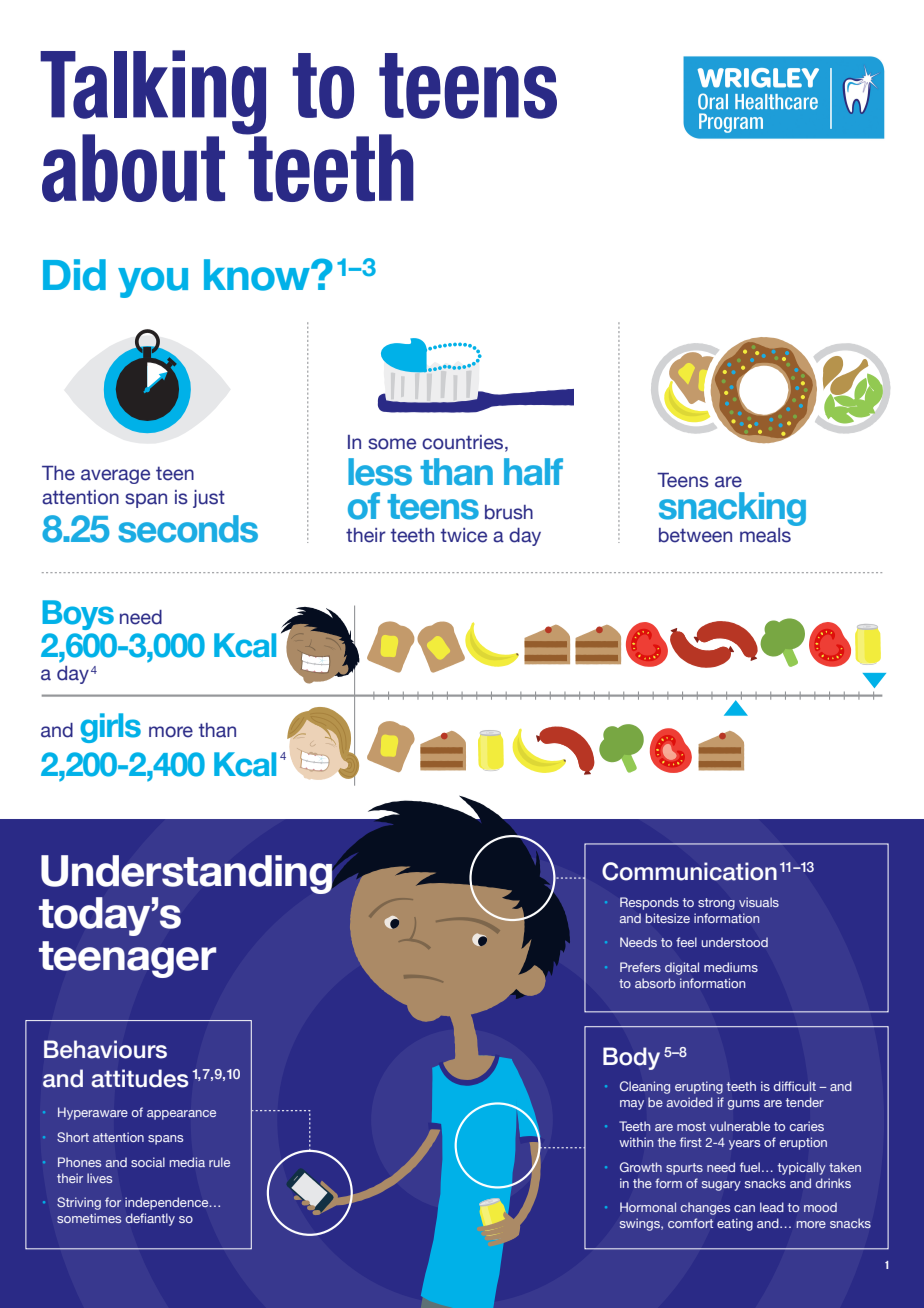  What do you see at coordinates (115, 476) in the screenshot?
I see `average` at bounding box center [115, 476].
